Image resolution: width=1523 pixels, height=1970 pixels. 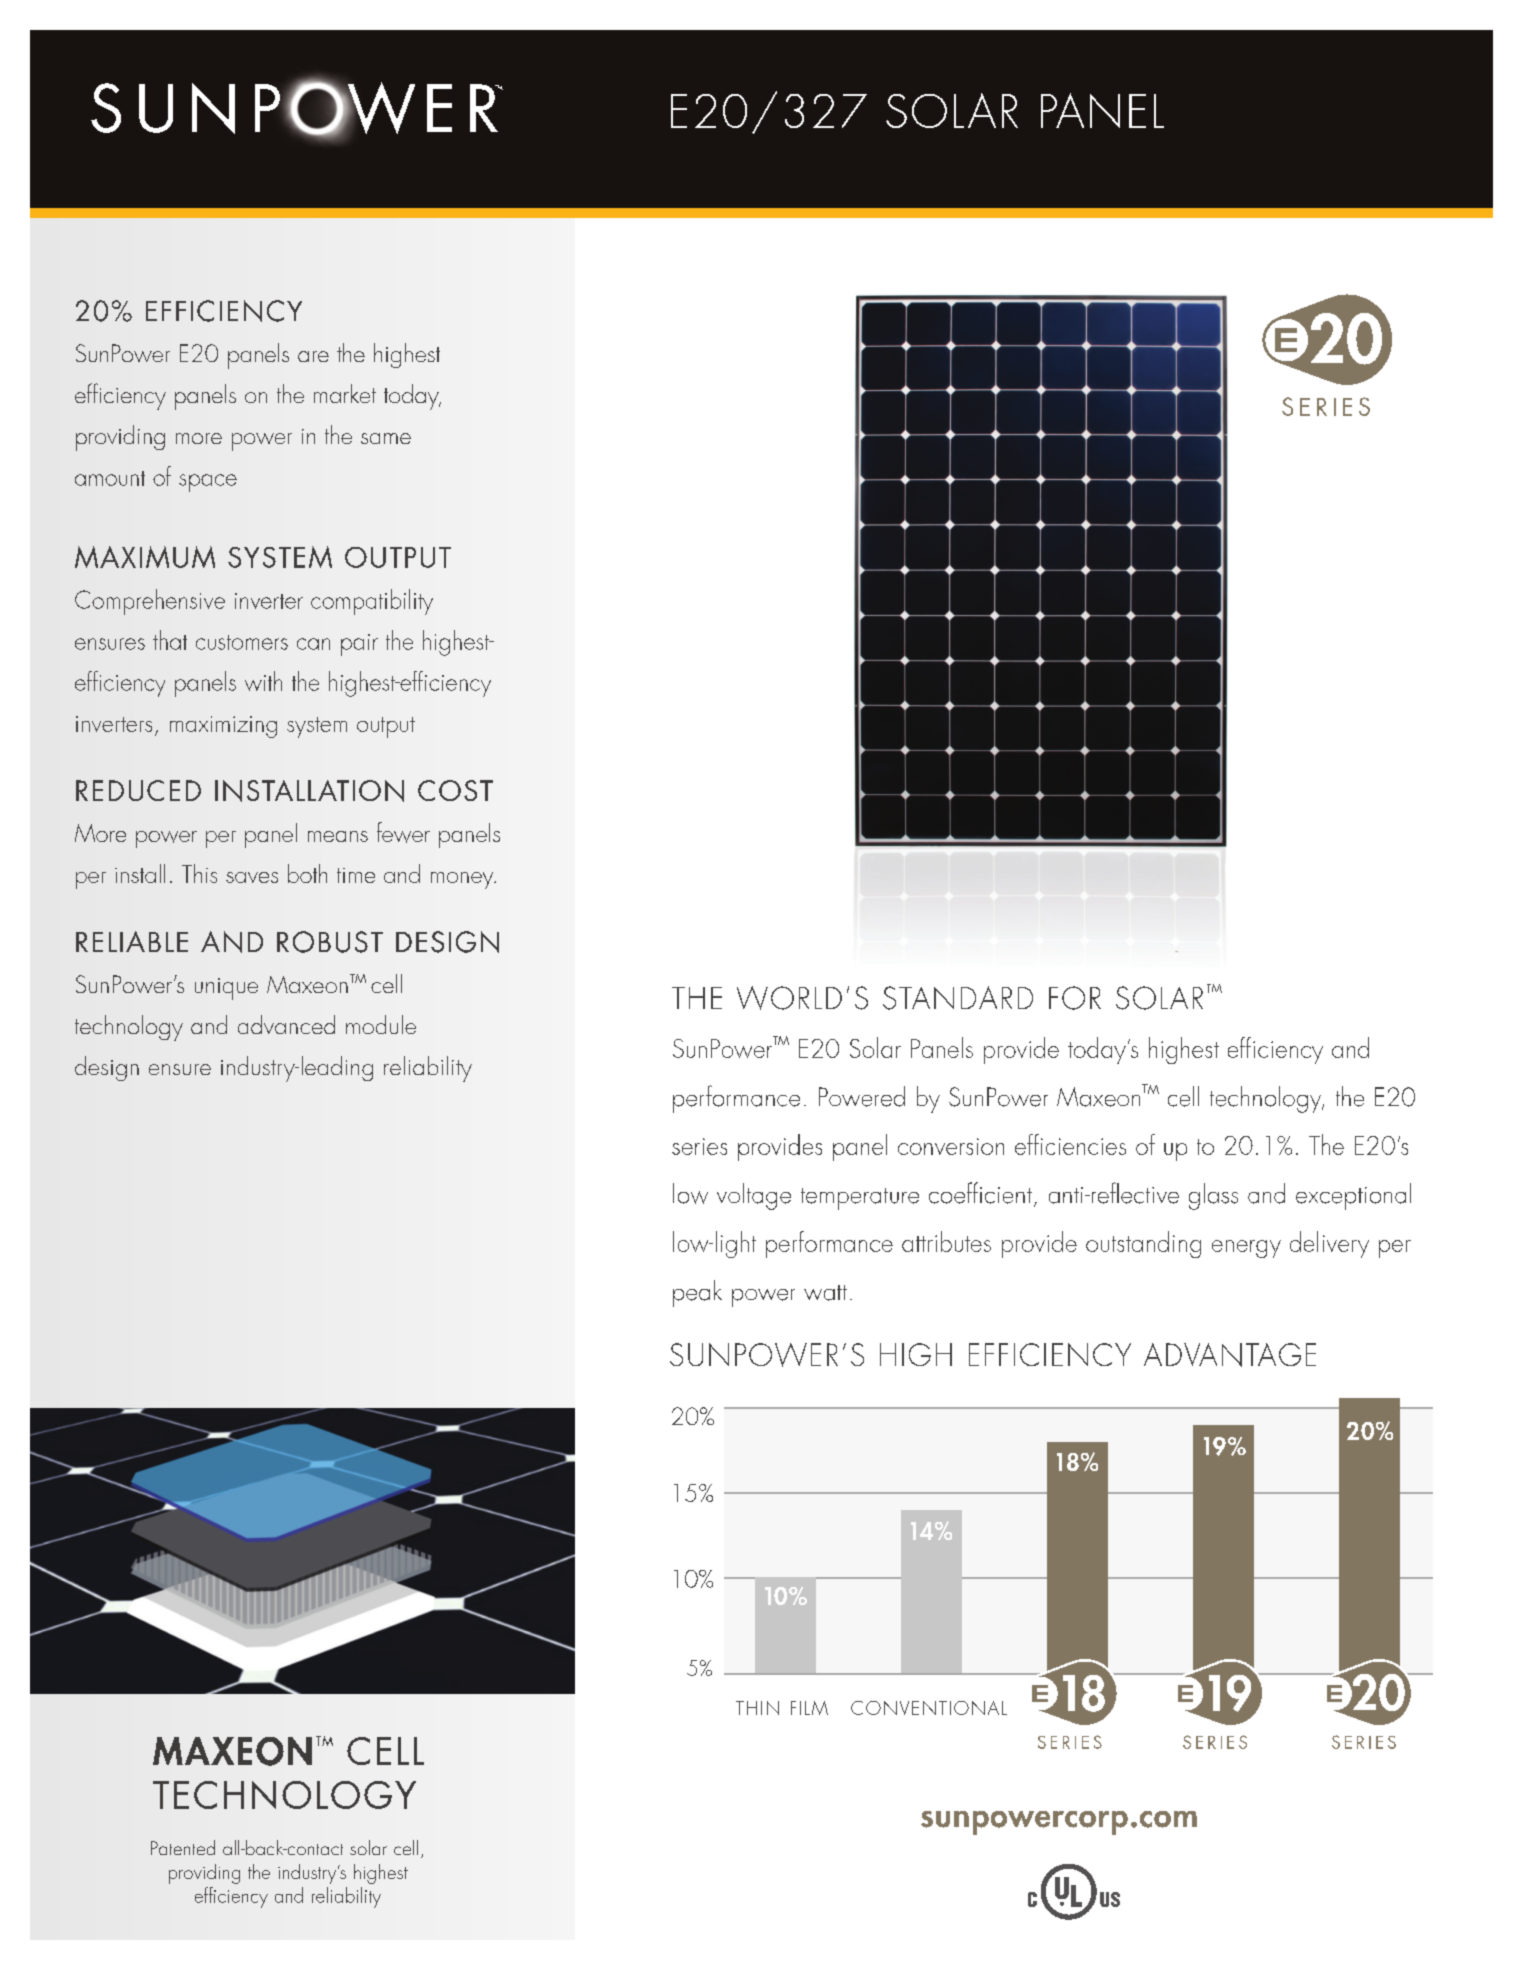 What do you see at coordinates (929, 1708) in the screenshot?
I see `CONVENTIONAL` at bounding box center [929, 1708].
